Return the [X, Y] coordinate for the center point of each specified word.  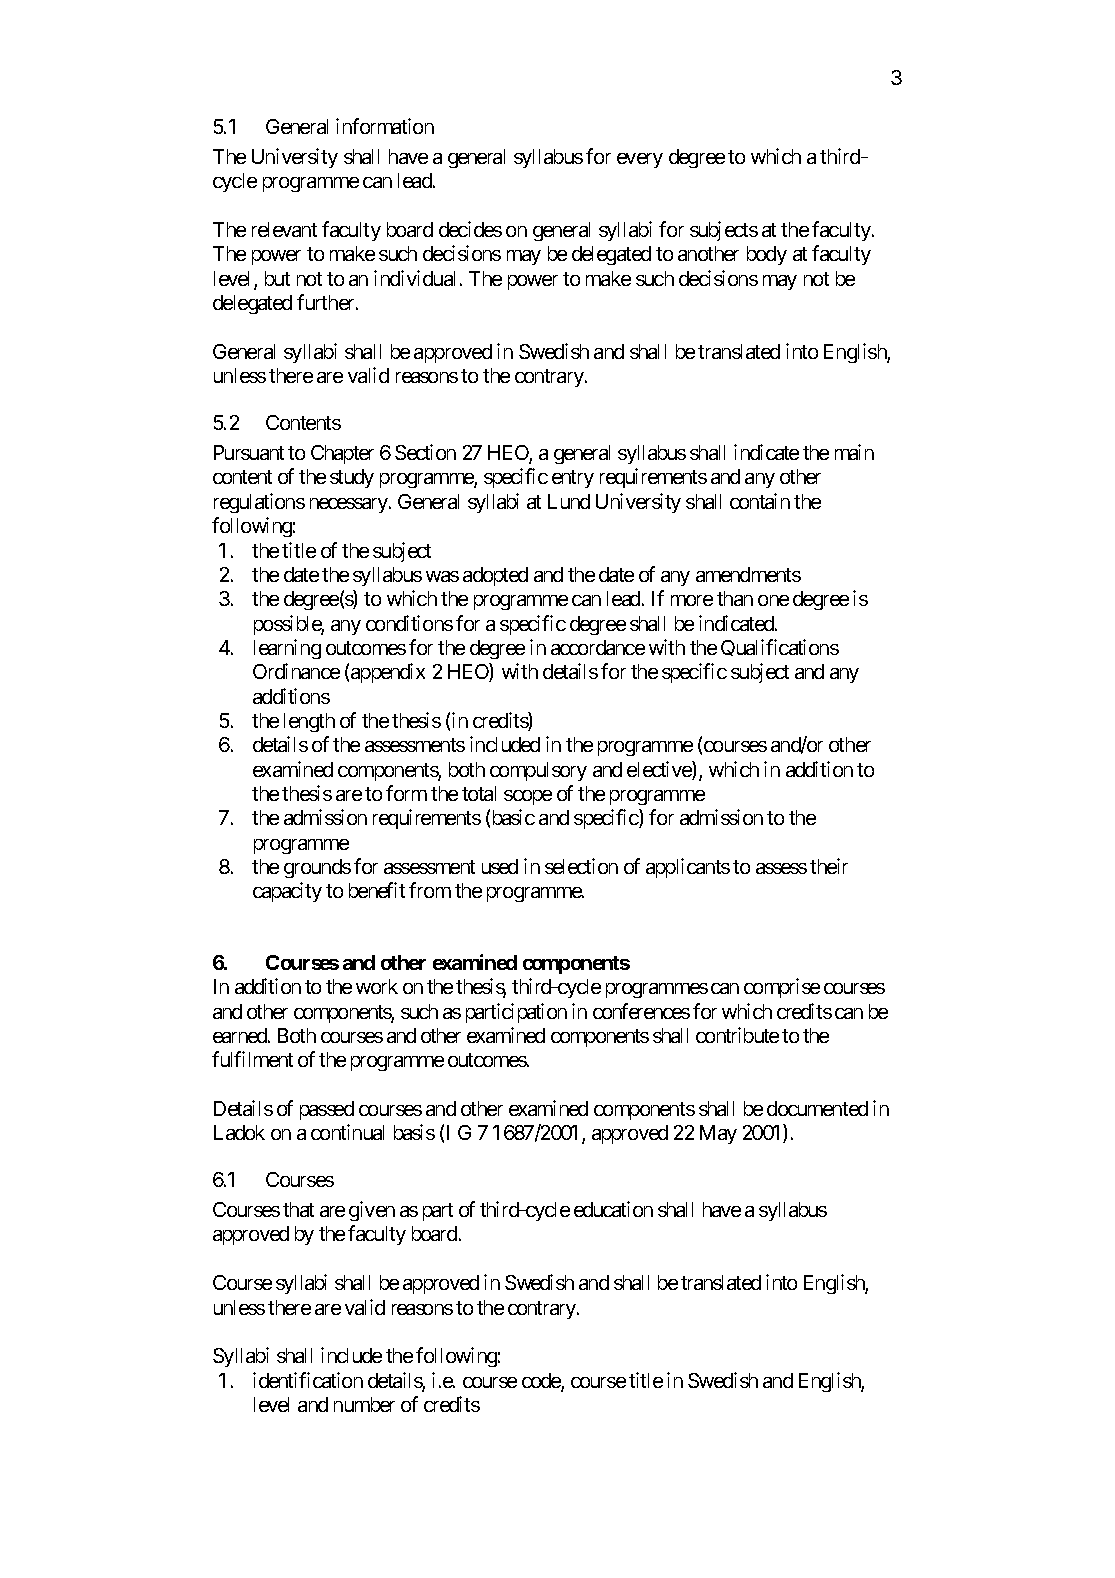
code [542, 1382]
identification [308, 1380]
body [767, 255]
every [640, 160]
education [613, 1209]
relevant [284, 229]
